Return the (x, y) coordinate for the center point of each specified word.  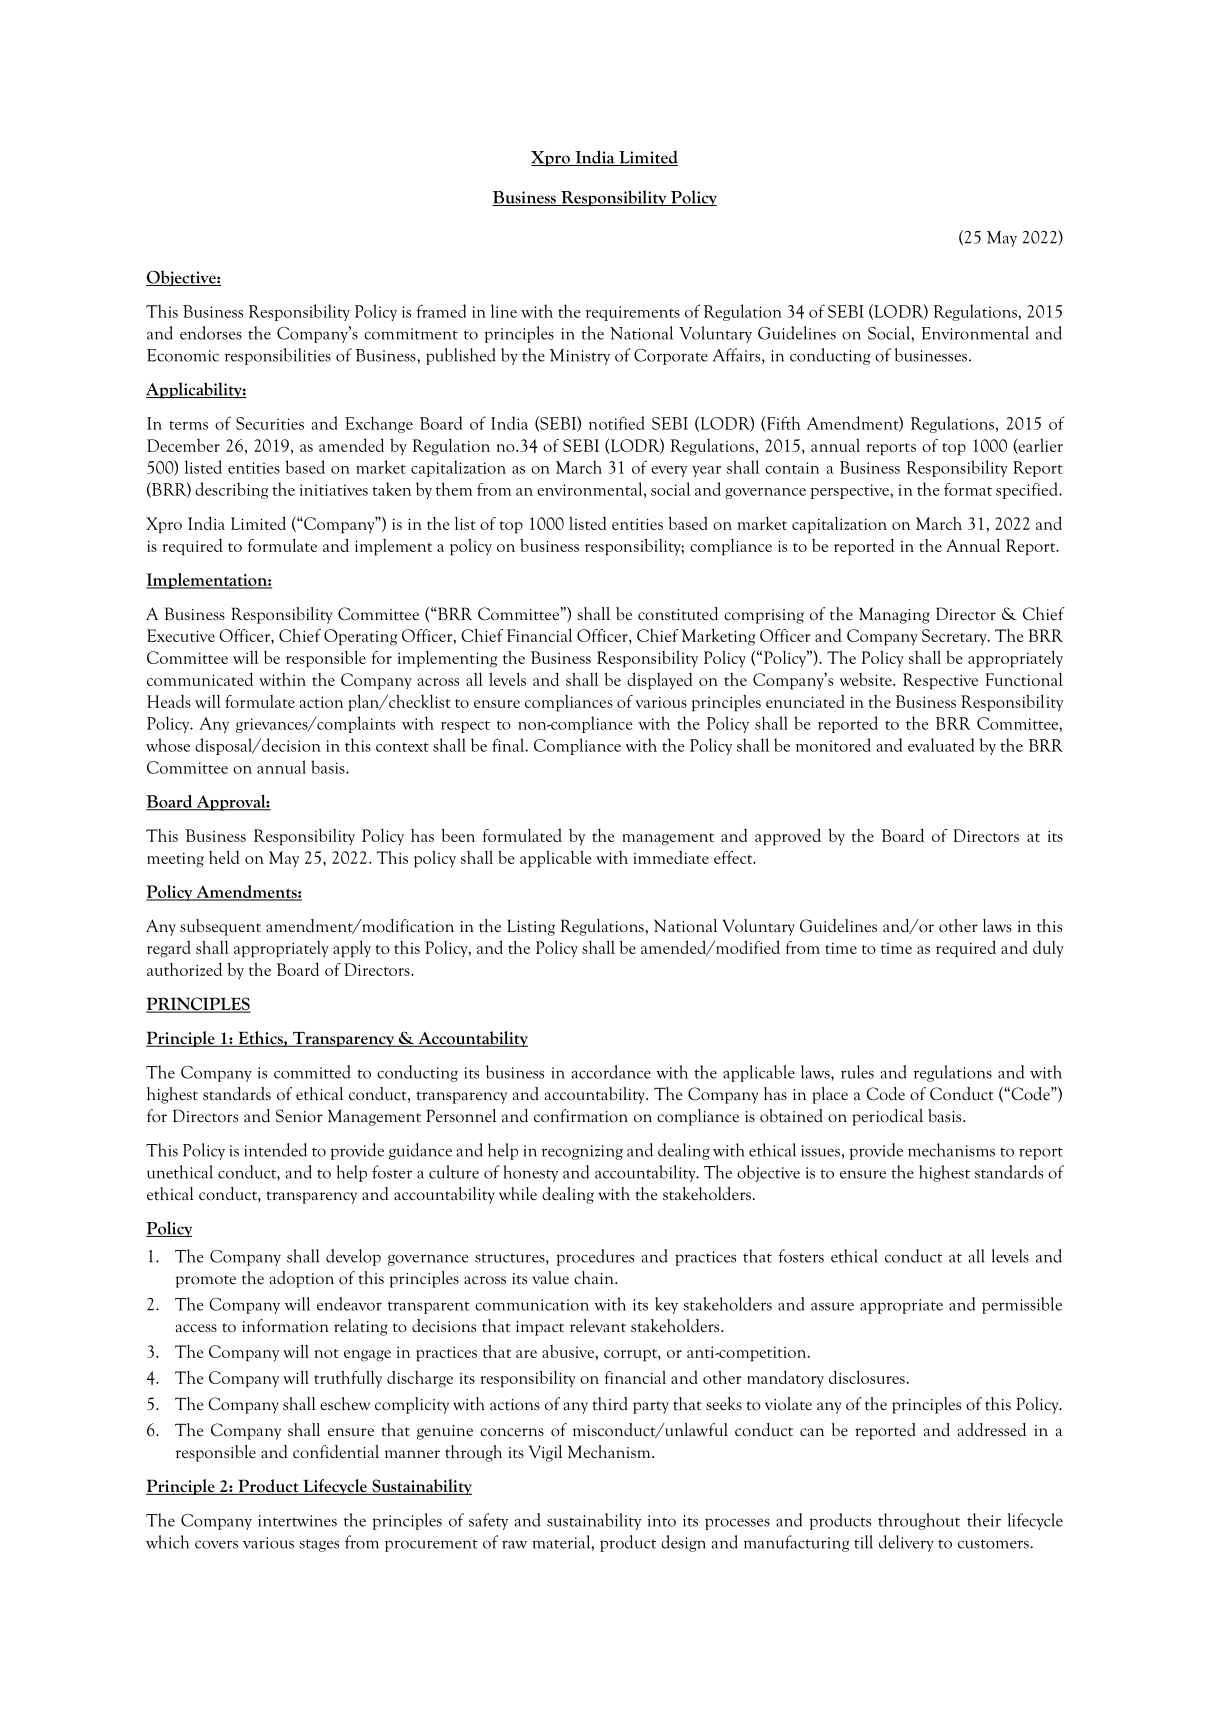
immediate (671, 857)
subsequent (220, 927)
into (662, 1521)
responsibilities (277, 356)
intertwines (297, 1521)
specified (1028, 490)
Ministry (580, 357)
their (984, 1520)
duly (1048, 949)
